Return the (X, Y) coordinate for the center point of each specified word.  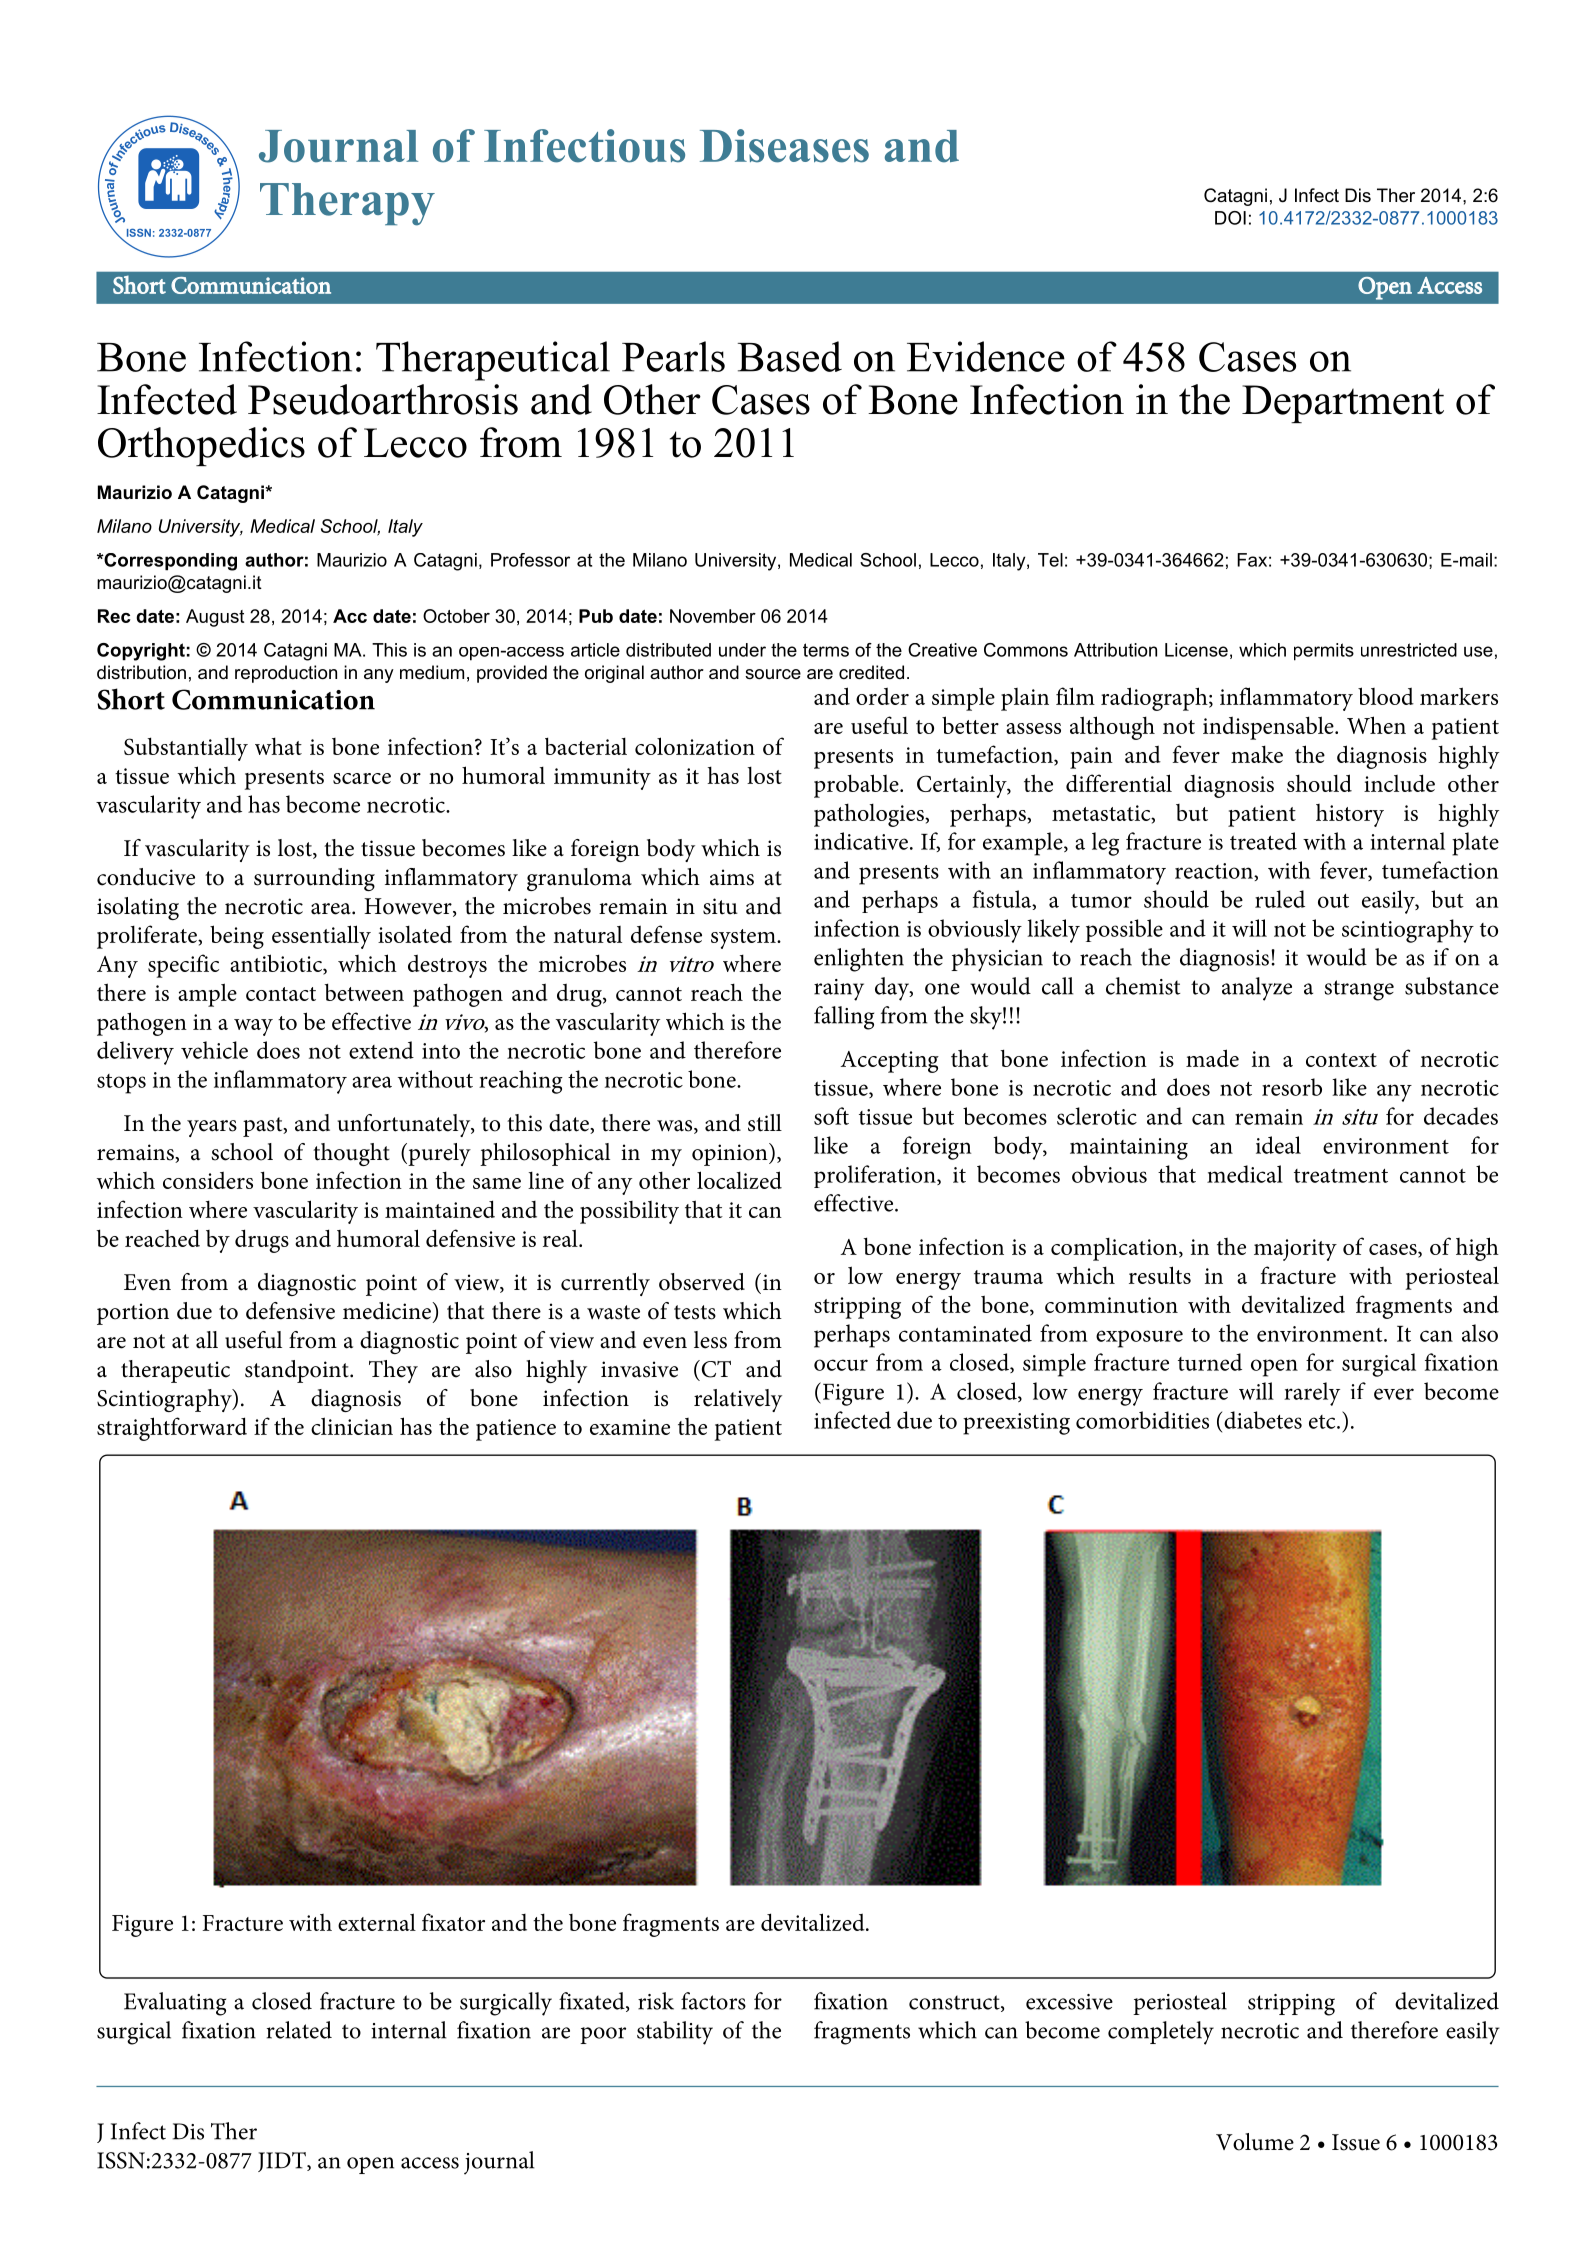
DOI (1230, 218)
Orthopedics (201, 446)
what (278, 746)
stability (675, 2033)
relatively (738, 1400)
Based (790, 356)
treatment (1341, 1176)
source (773, 674)
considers (208, 1180)
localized (739, 1180)
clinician (352, 1426)
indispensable (1269, 728)
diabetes (1263, 1420)
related (299, 2030)
